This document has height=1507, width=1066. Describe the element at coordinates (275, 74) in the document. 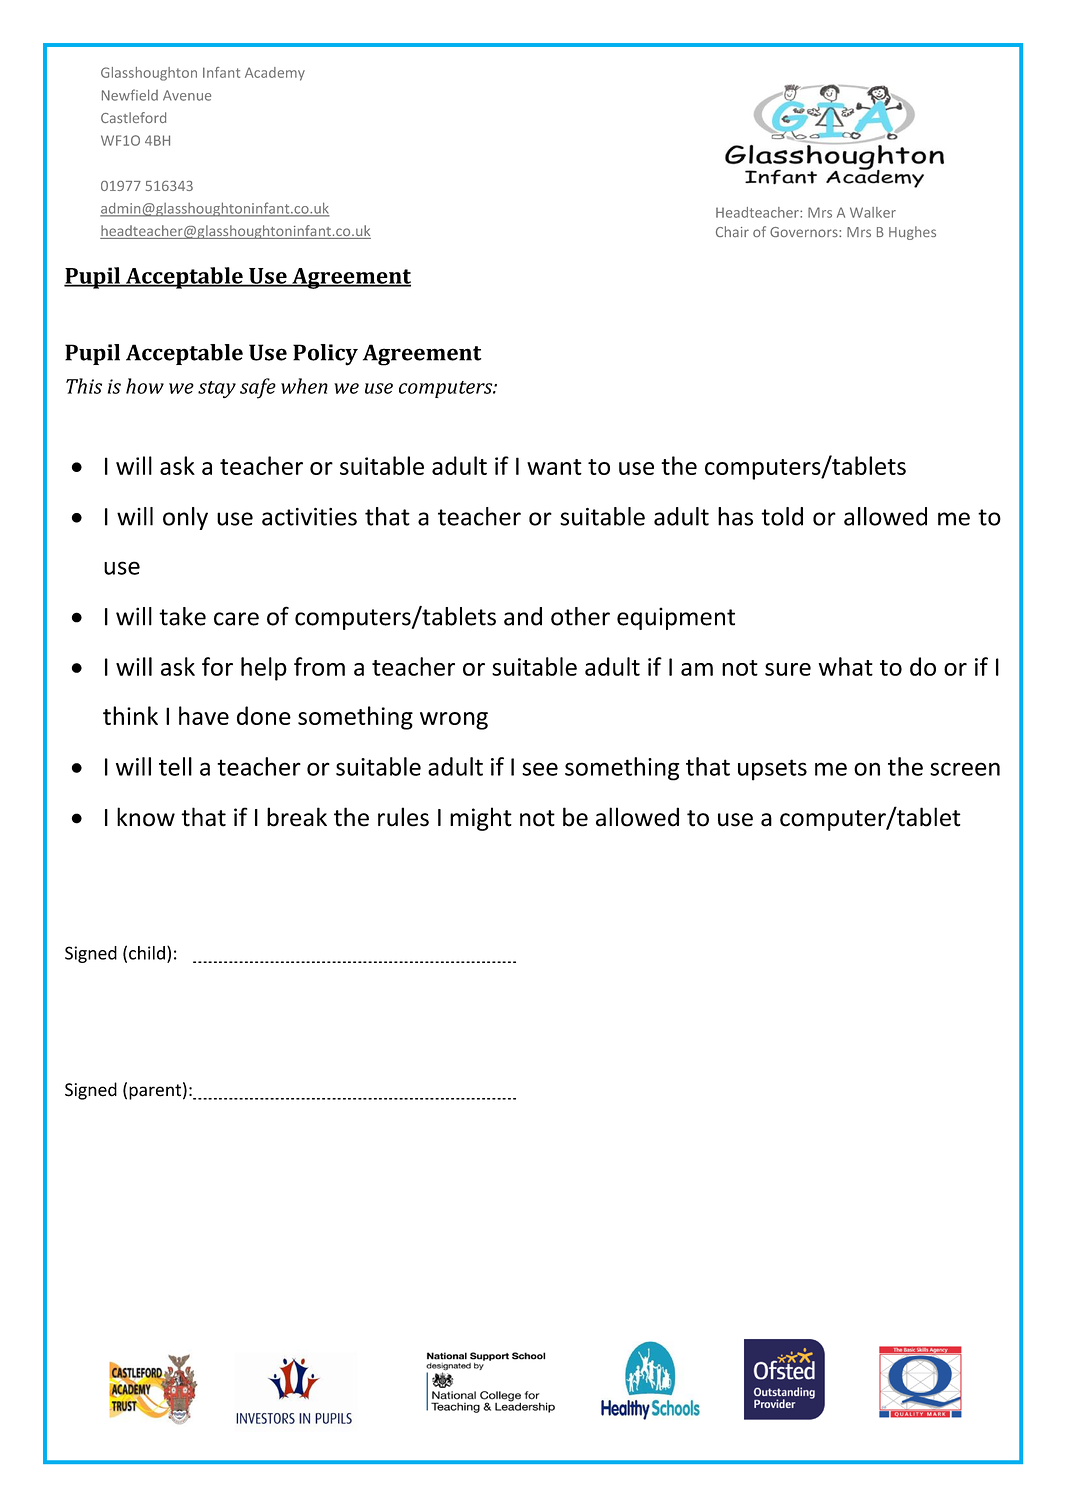

I see `Academy` at that location.
